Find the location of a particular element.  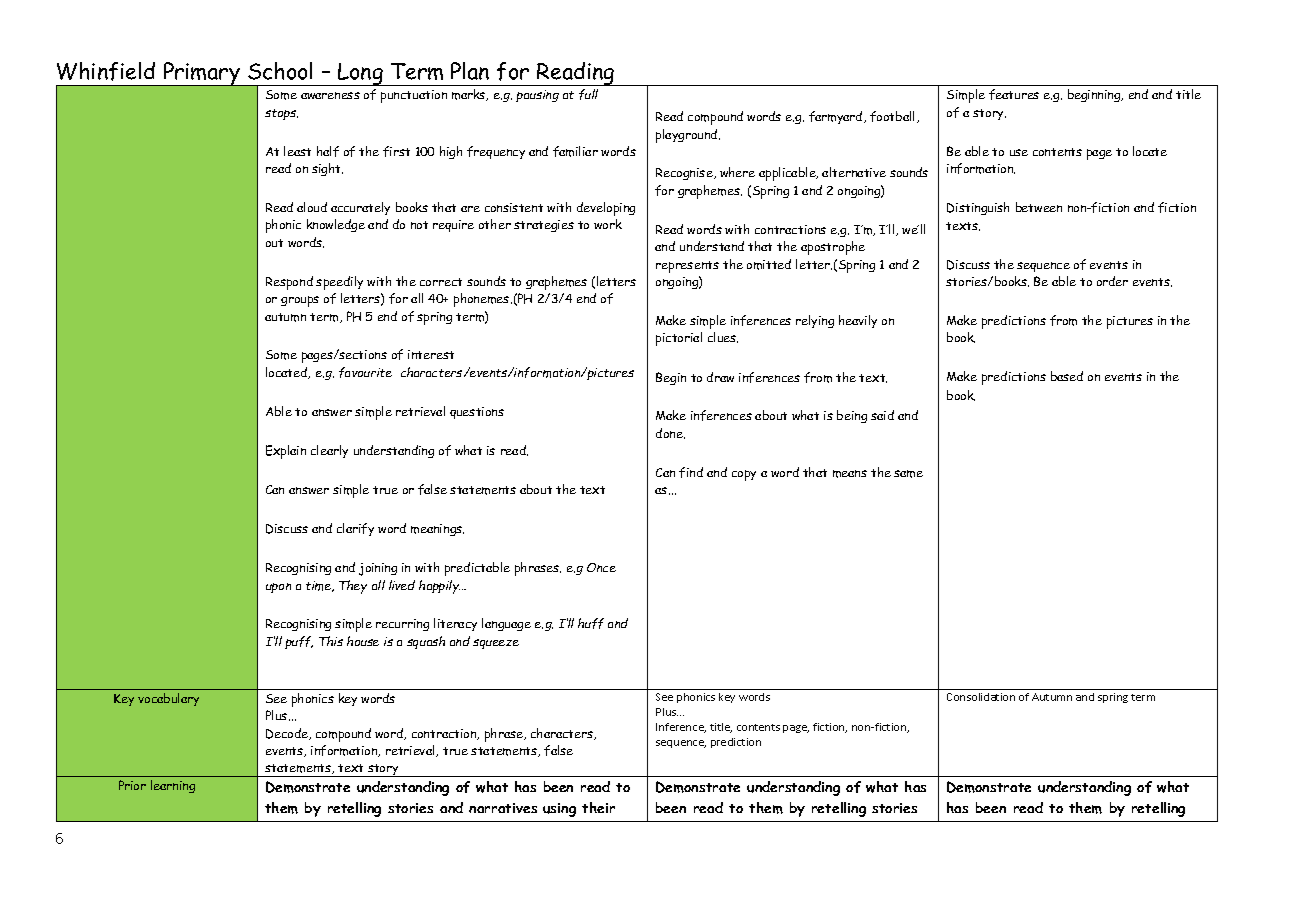

Explain is located at coordinates (286, 452).
